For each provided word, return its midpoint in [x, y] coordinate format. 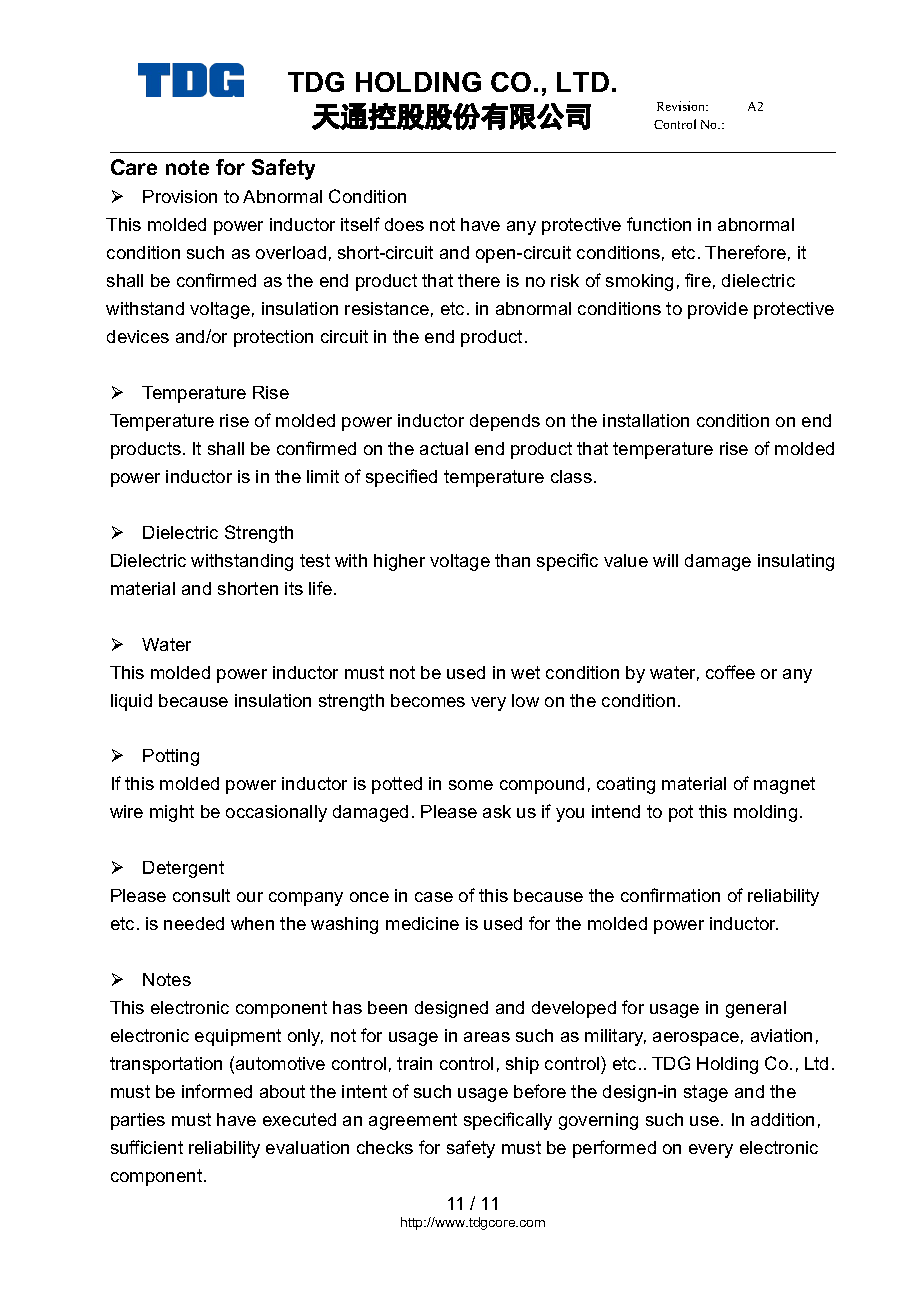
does [404, 224]
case [434, 897]
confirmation [670, 895]
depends [505, 422]
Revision [682, 106]
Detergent [183, 869]
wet [525, 672]
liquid [131, 702]
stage [706, 1093]
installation [646, 420]
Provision [180, 196]
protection [273, 338]
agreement [413, 1121]
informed [217, 1091]
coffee [730, 672]
